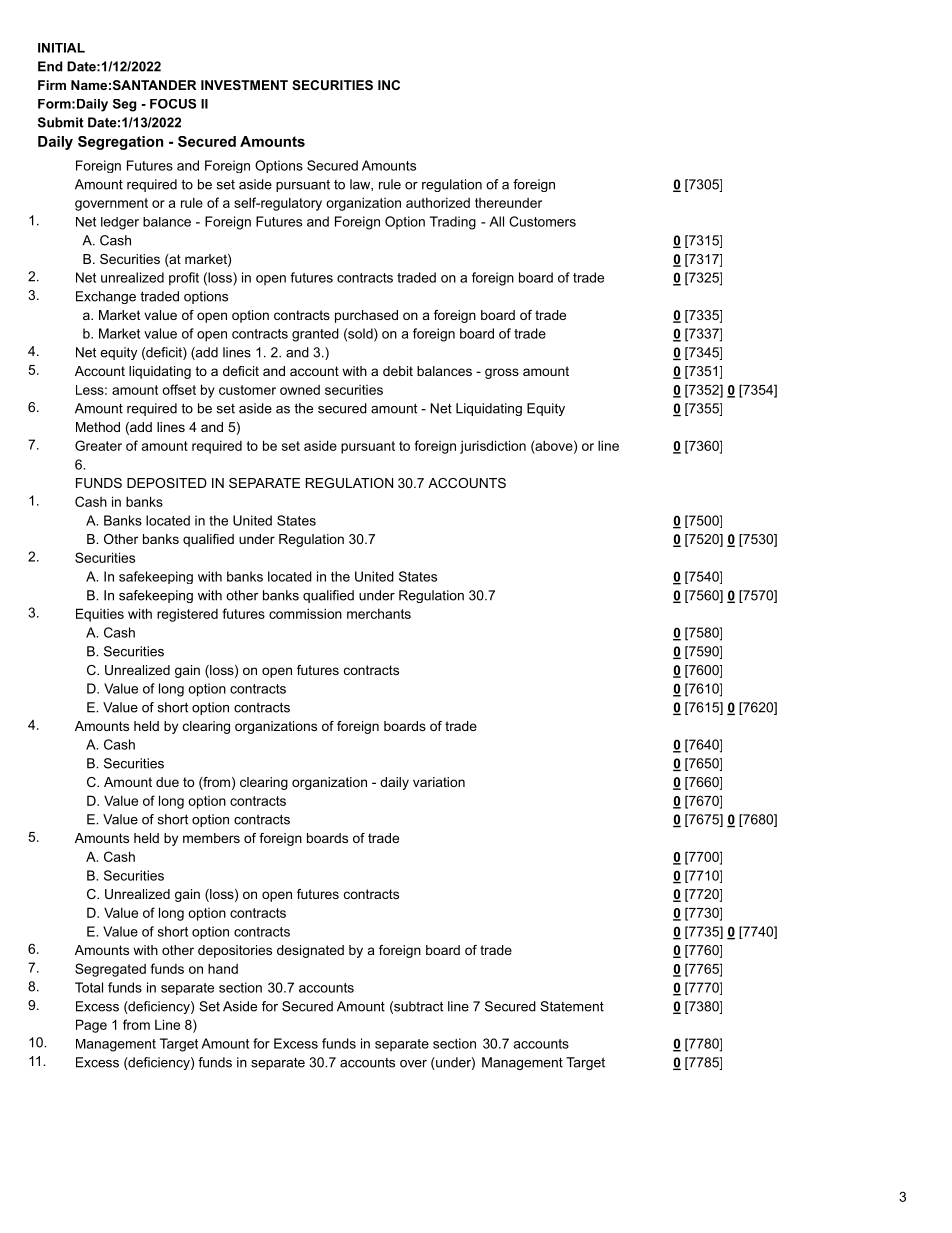 This image has height=1233, width=952. I want to click on INITIAL, so click(61, 48).
